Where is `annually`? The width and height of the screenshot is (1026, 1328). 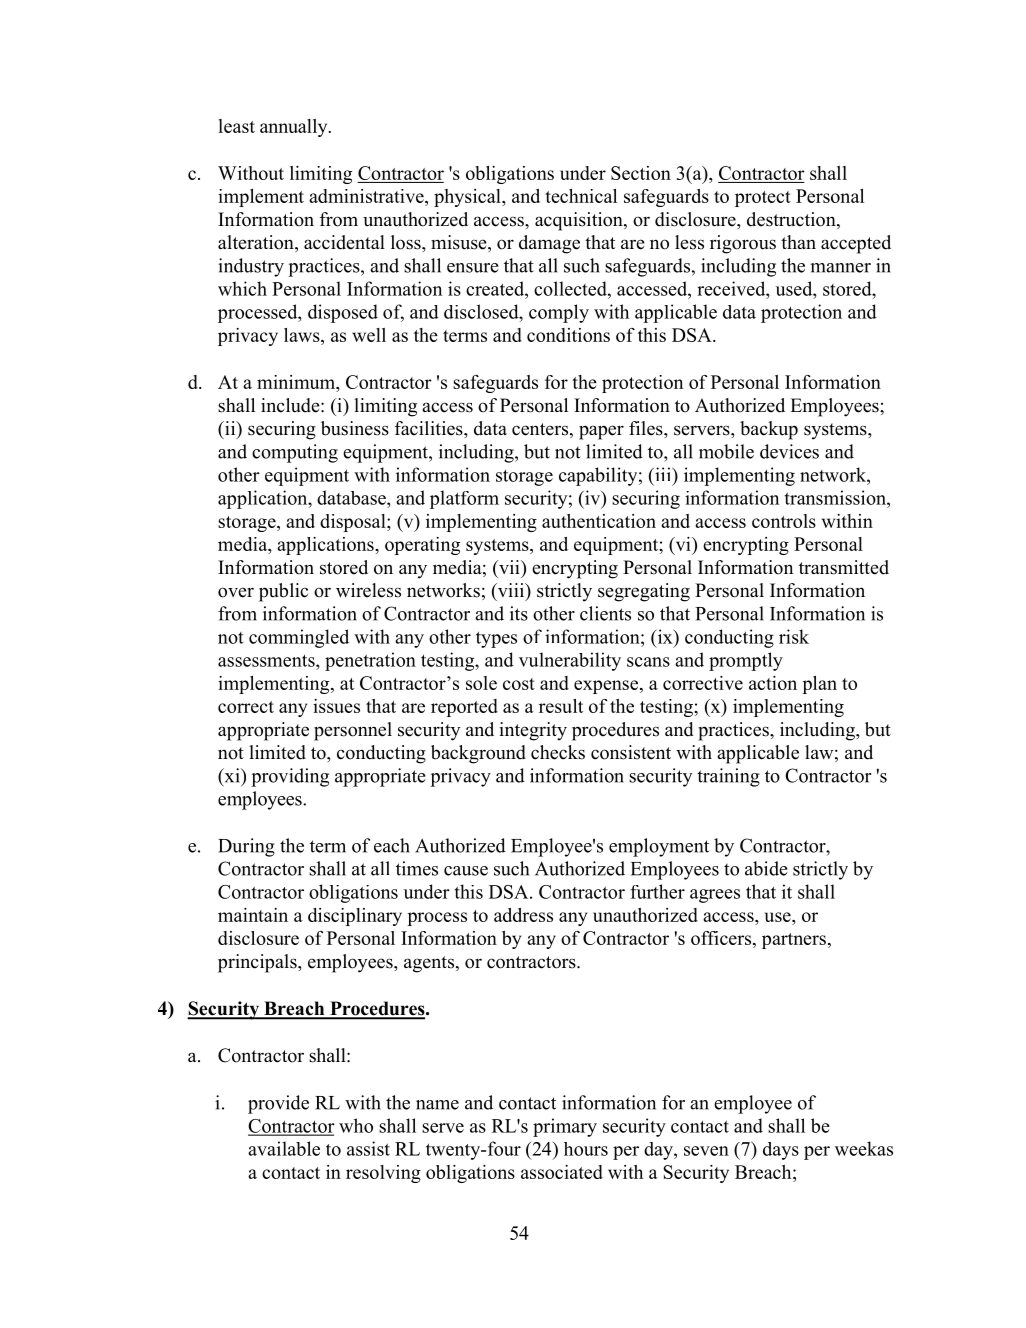
annually is located at coordinates (295, 128).
